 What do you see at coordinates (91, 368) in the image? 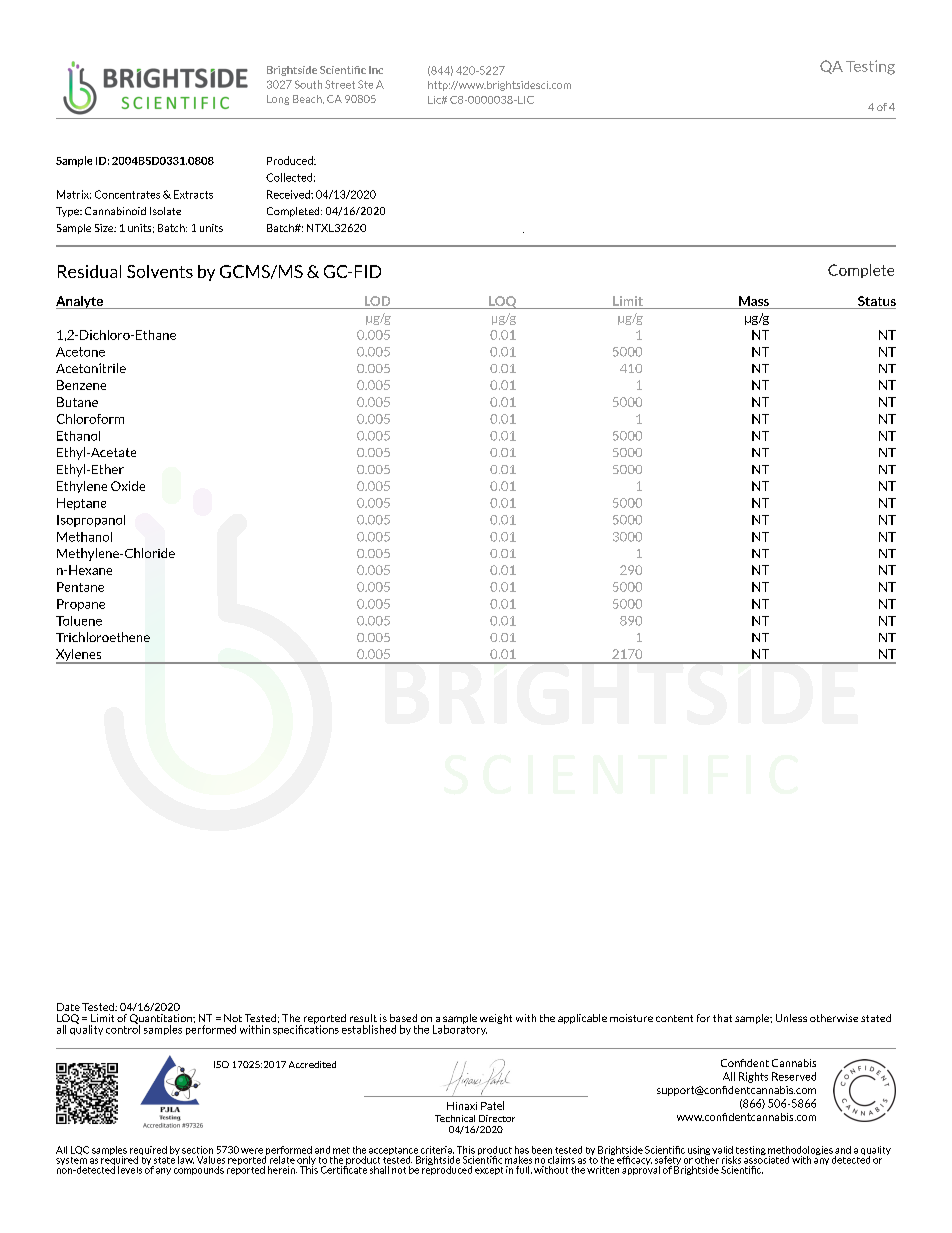
I see `Acetonitrile` at bounding box center [91, 368].
